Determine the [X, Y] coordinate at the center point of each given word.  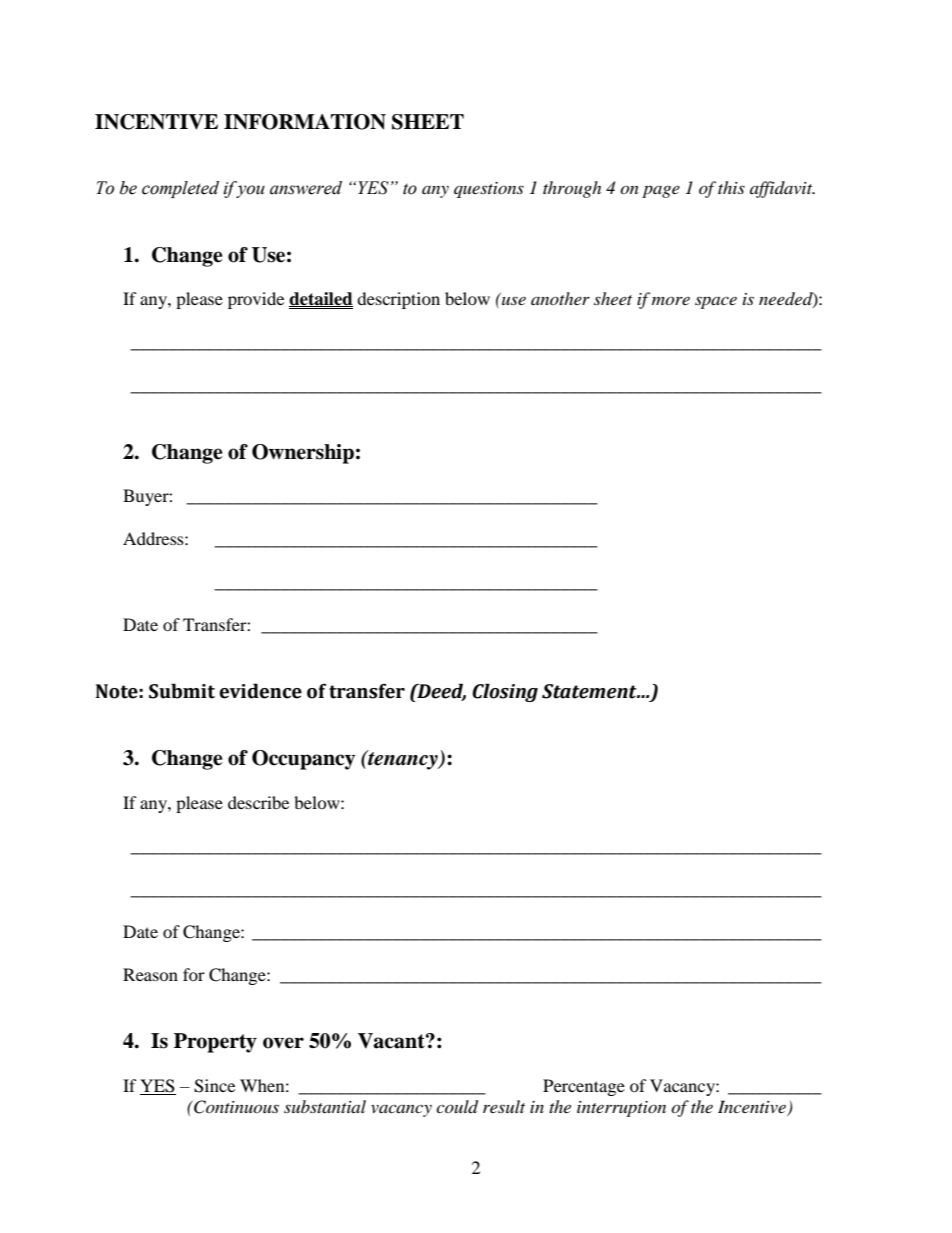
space [716, 302]
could [457, 1107]
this [731, 187]
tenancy [403, 760]
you [250, 191]
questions [489, 190]
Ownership [303, 454]
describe [258, 802]
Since [214, 1086]
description [398, 300]
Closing [505, 692]
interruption [621, 1109]
